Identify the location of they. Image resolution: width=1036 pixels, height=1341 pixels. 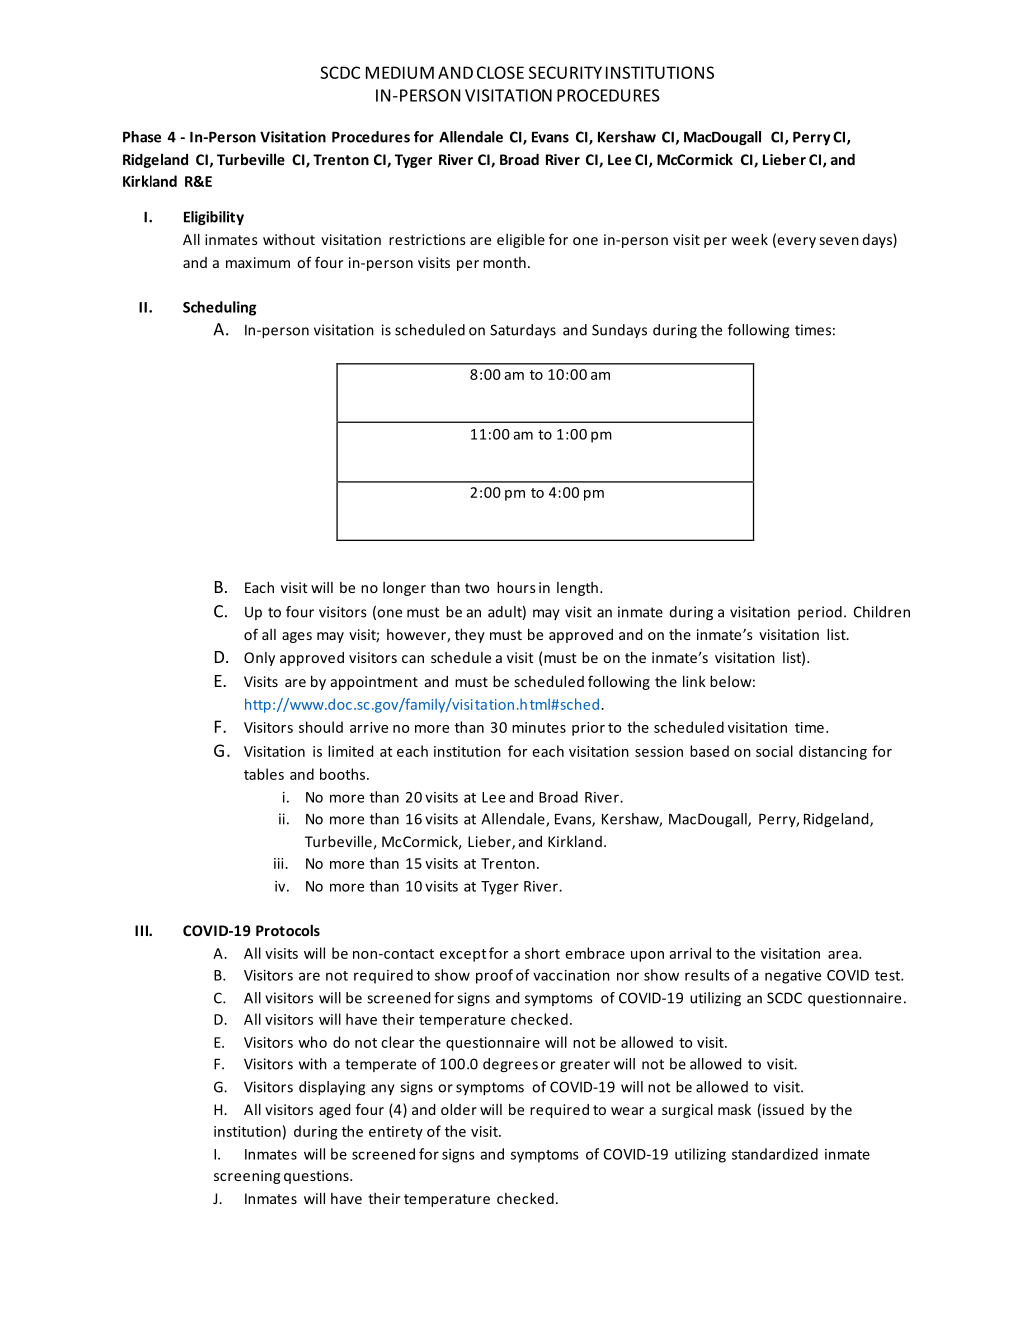
(470, 635).
